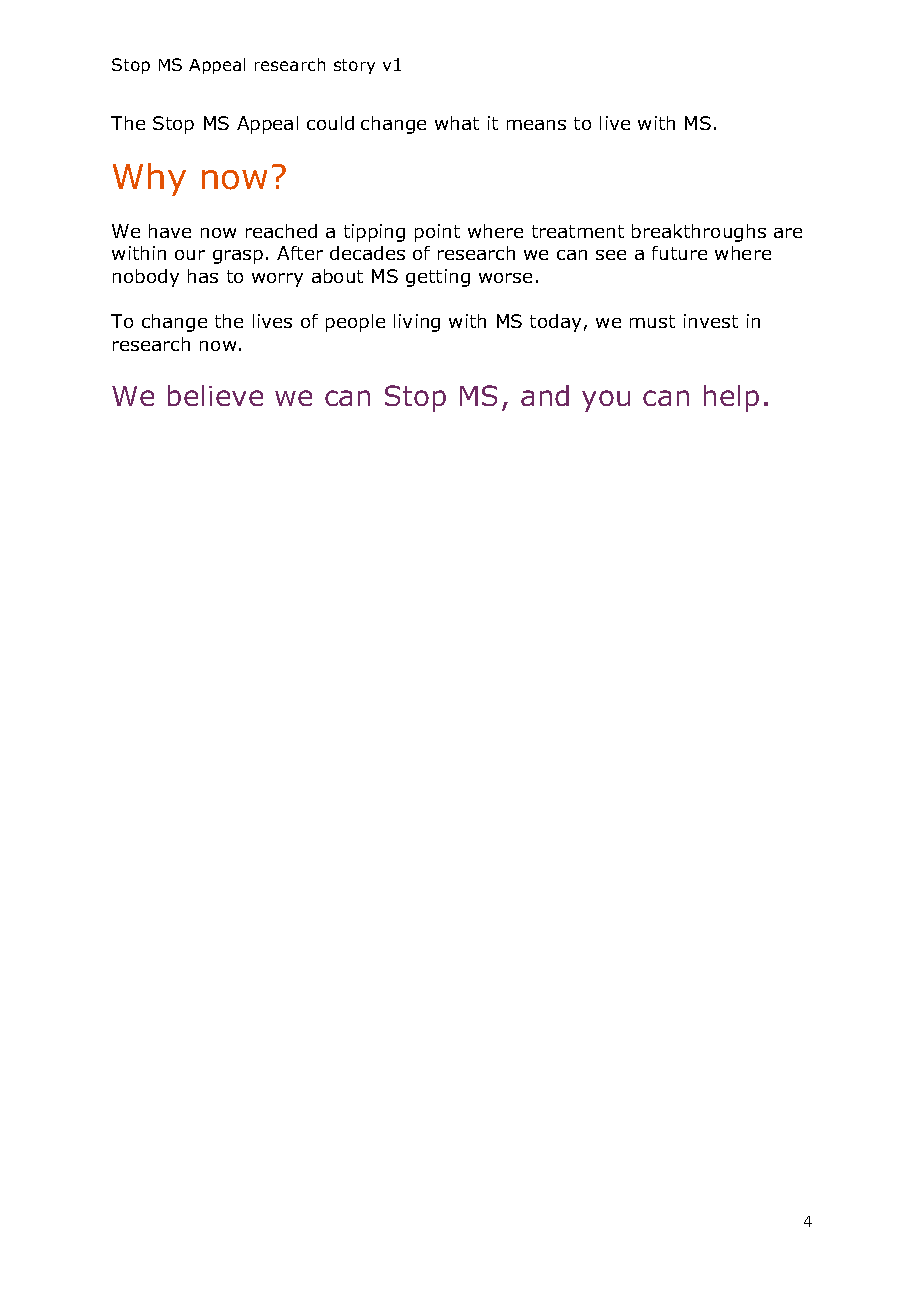 This document has width=924, height=1308. What do you see at coordinates (699, 233) in the document?
I see `breakthroughs` at bounding box center [699, 233].
